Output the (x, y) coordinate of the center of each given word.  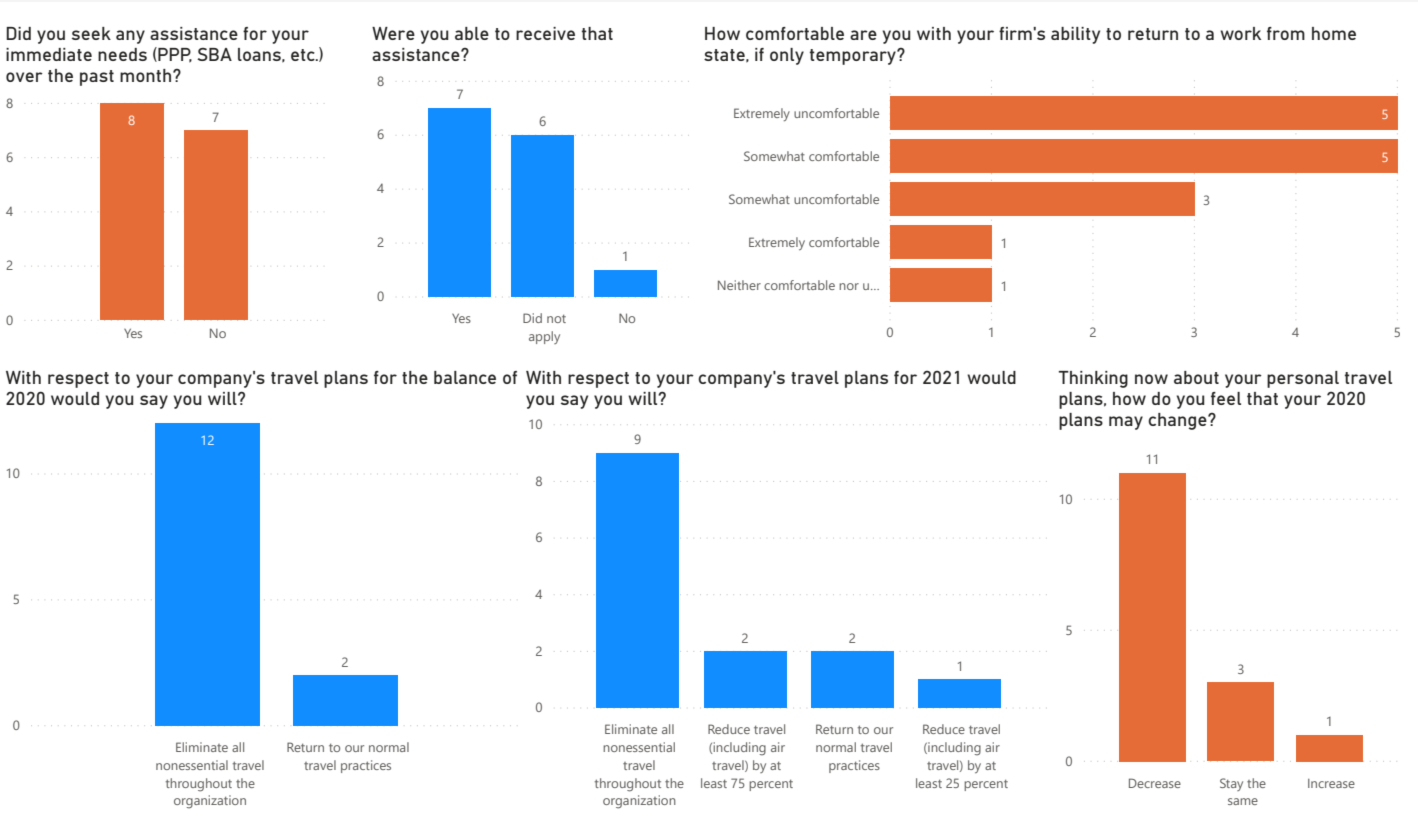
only (787, 56)
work (1240, 33)
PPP (174, 55)
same (1243, 801)
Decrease (1155, 783)
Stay (1231, 784)
